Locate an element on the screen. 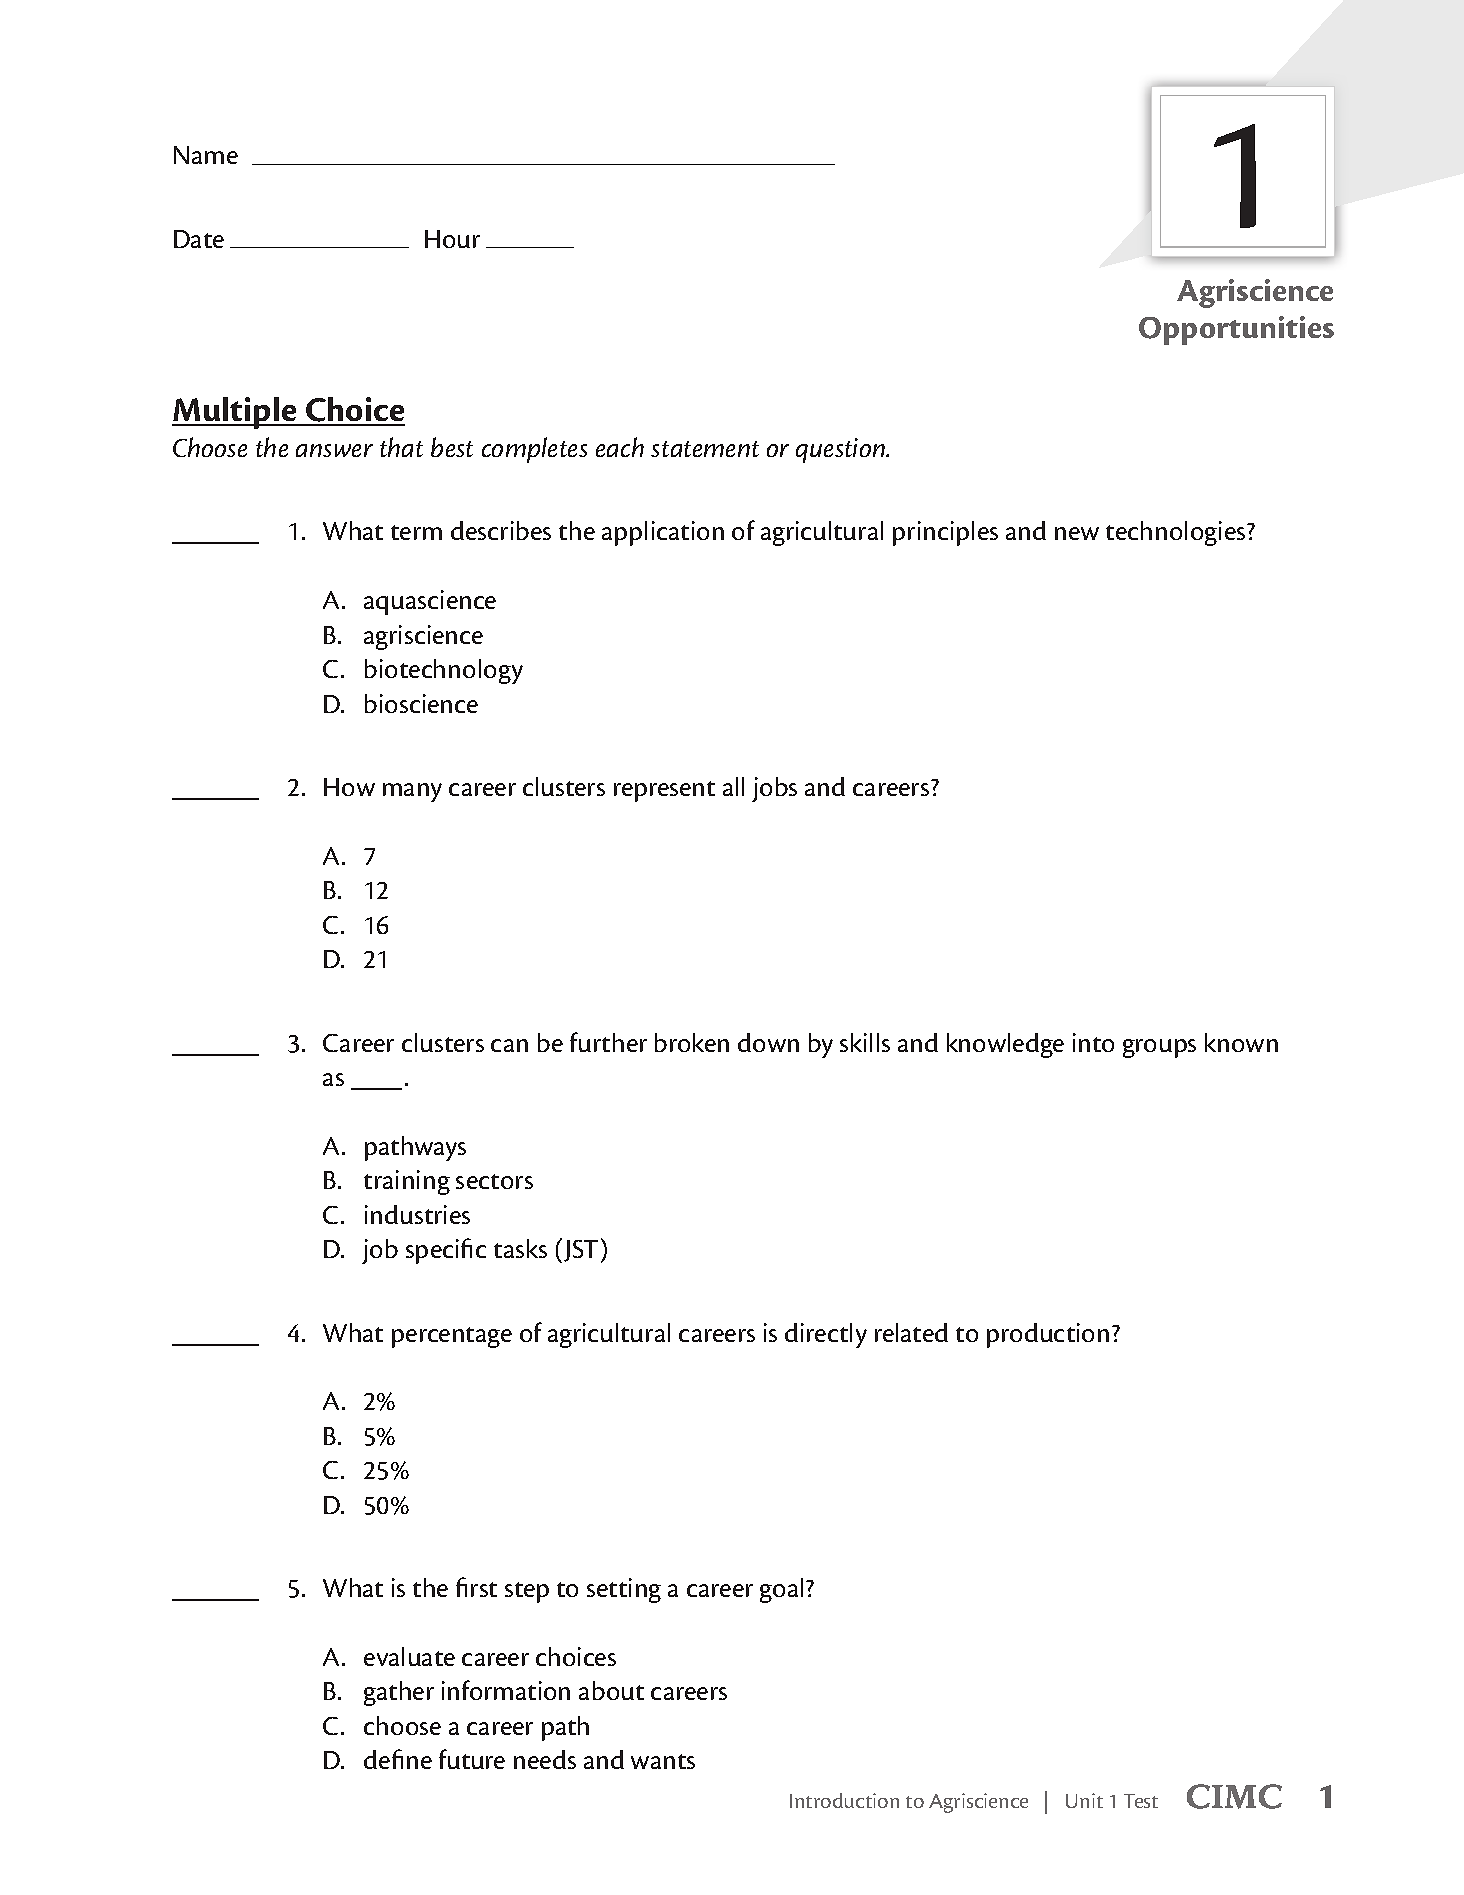 The height and width of the screenshot is (1895, 1464). Test is located at coordinates (1141, 1801).
